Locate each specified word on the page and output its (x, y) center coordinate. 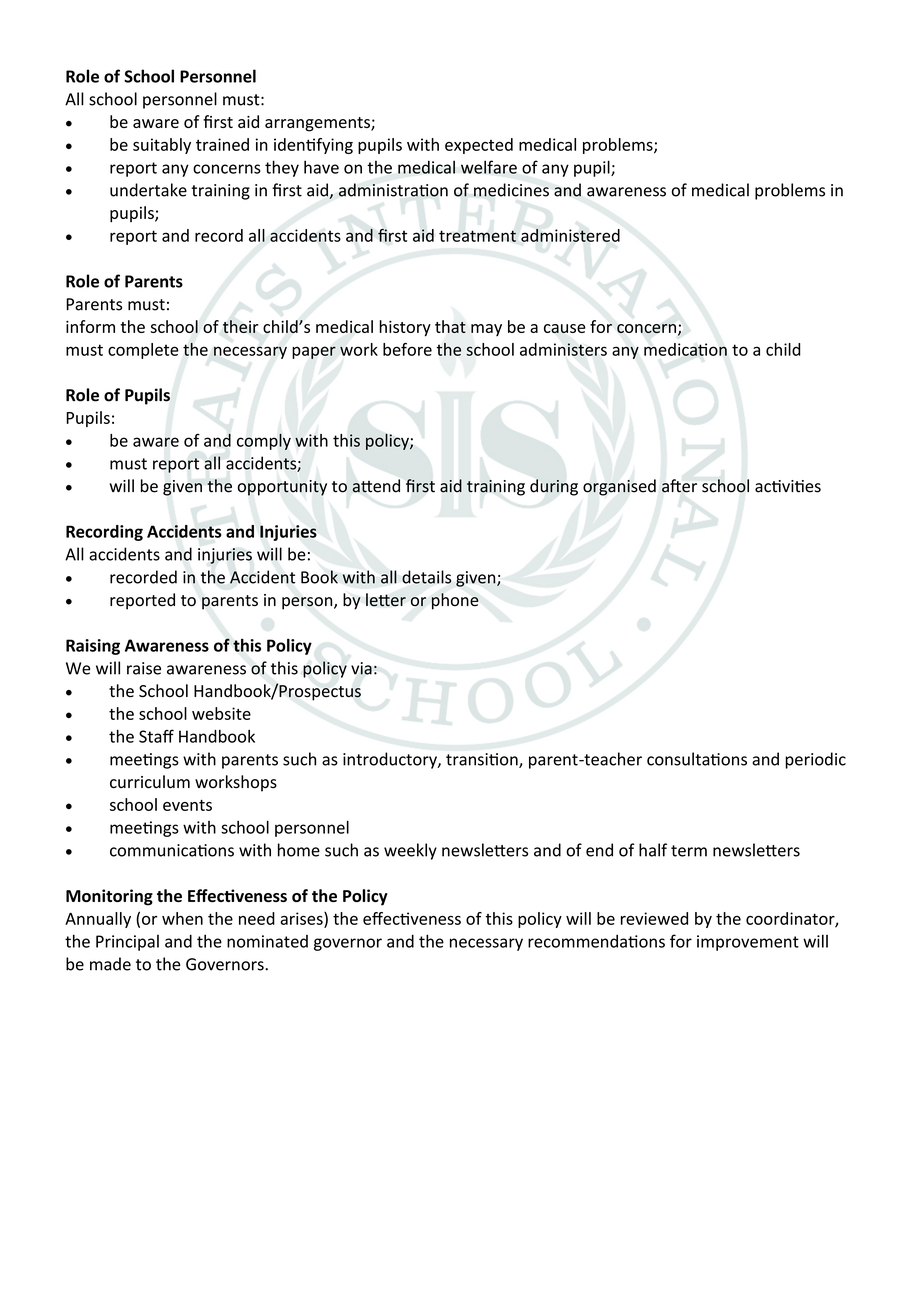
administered (570, 235)
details (426, 577)
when (182, 918)
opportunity (282, 488)
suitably (162, 146)
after (679, 486)
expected (479, 146)
